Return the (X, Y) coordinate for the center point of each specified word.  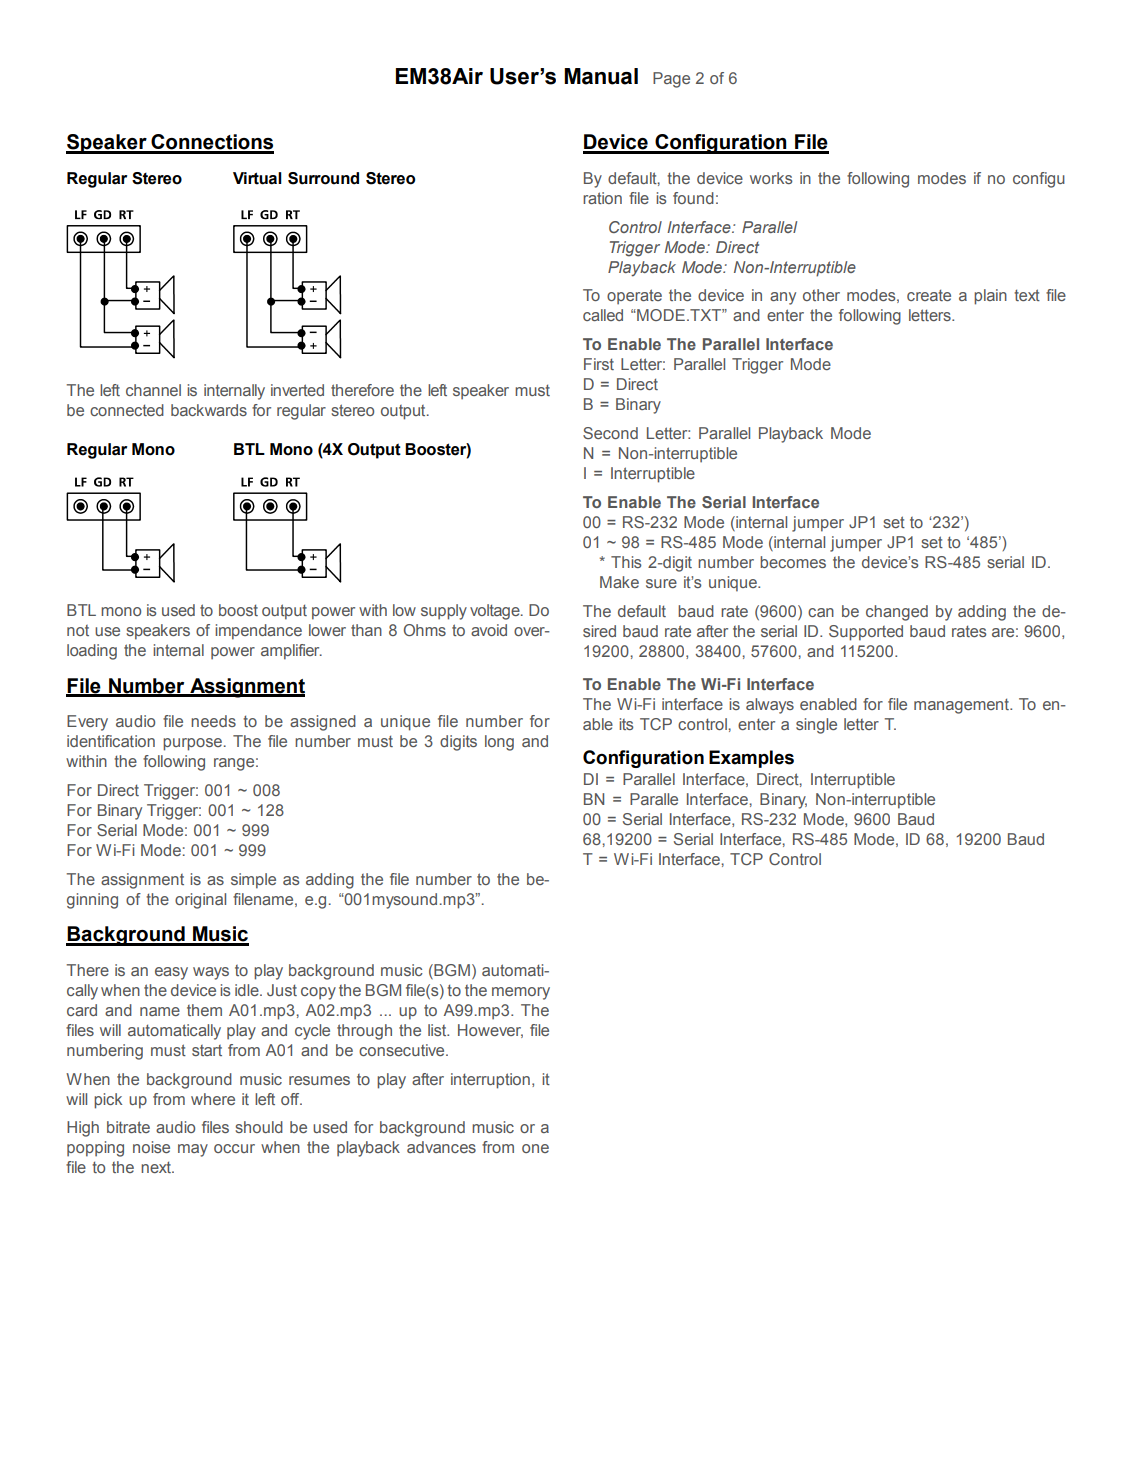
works (771, 178)
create (929, 295)
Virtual (257, 178)
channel (153, 390)
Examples (751, 759)
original (200, 901)
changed (897, 613)
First (599, 364)
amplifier (291, 652)
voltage (496, 612)
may (193, 1150)
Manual (601, 76)
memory (521, 993)
